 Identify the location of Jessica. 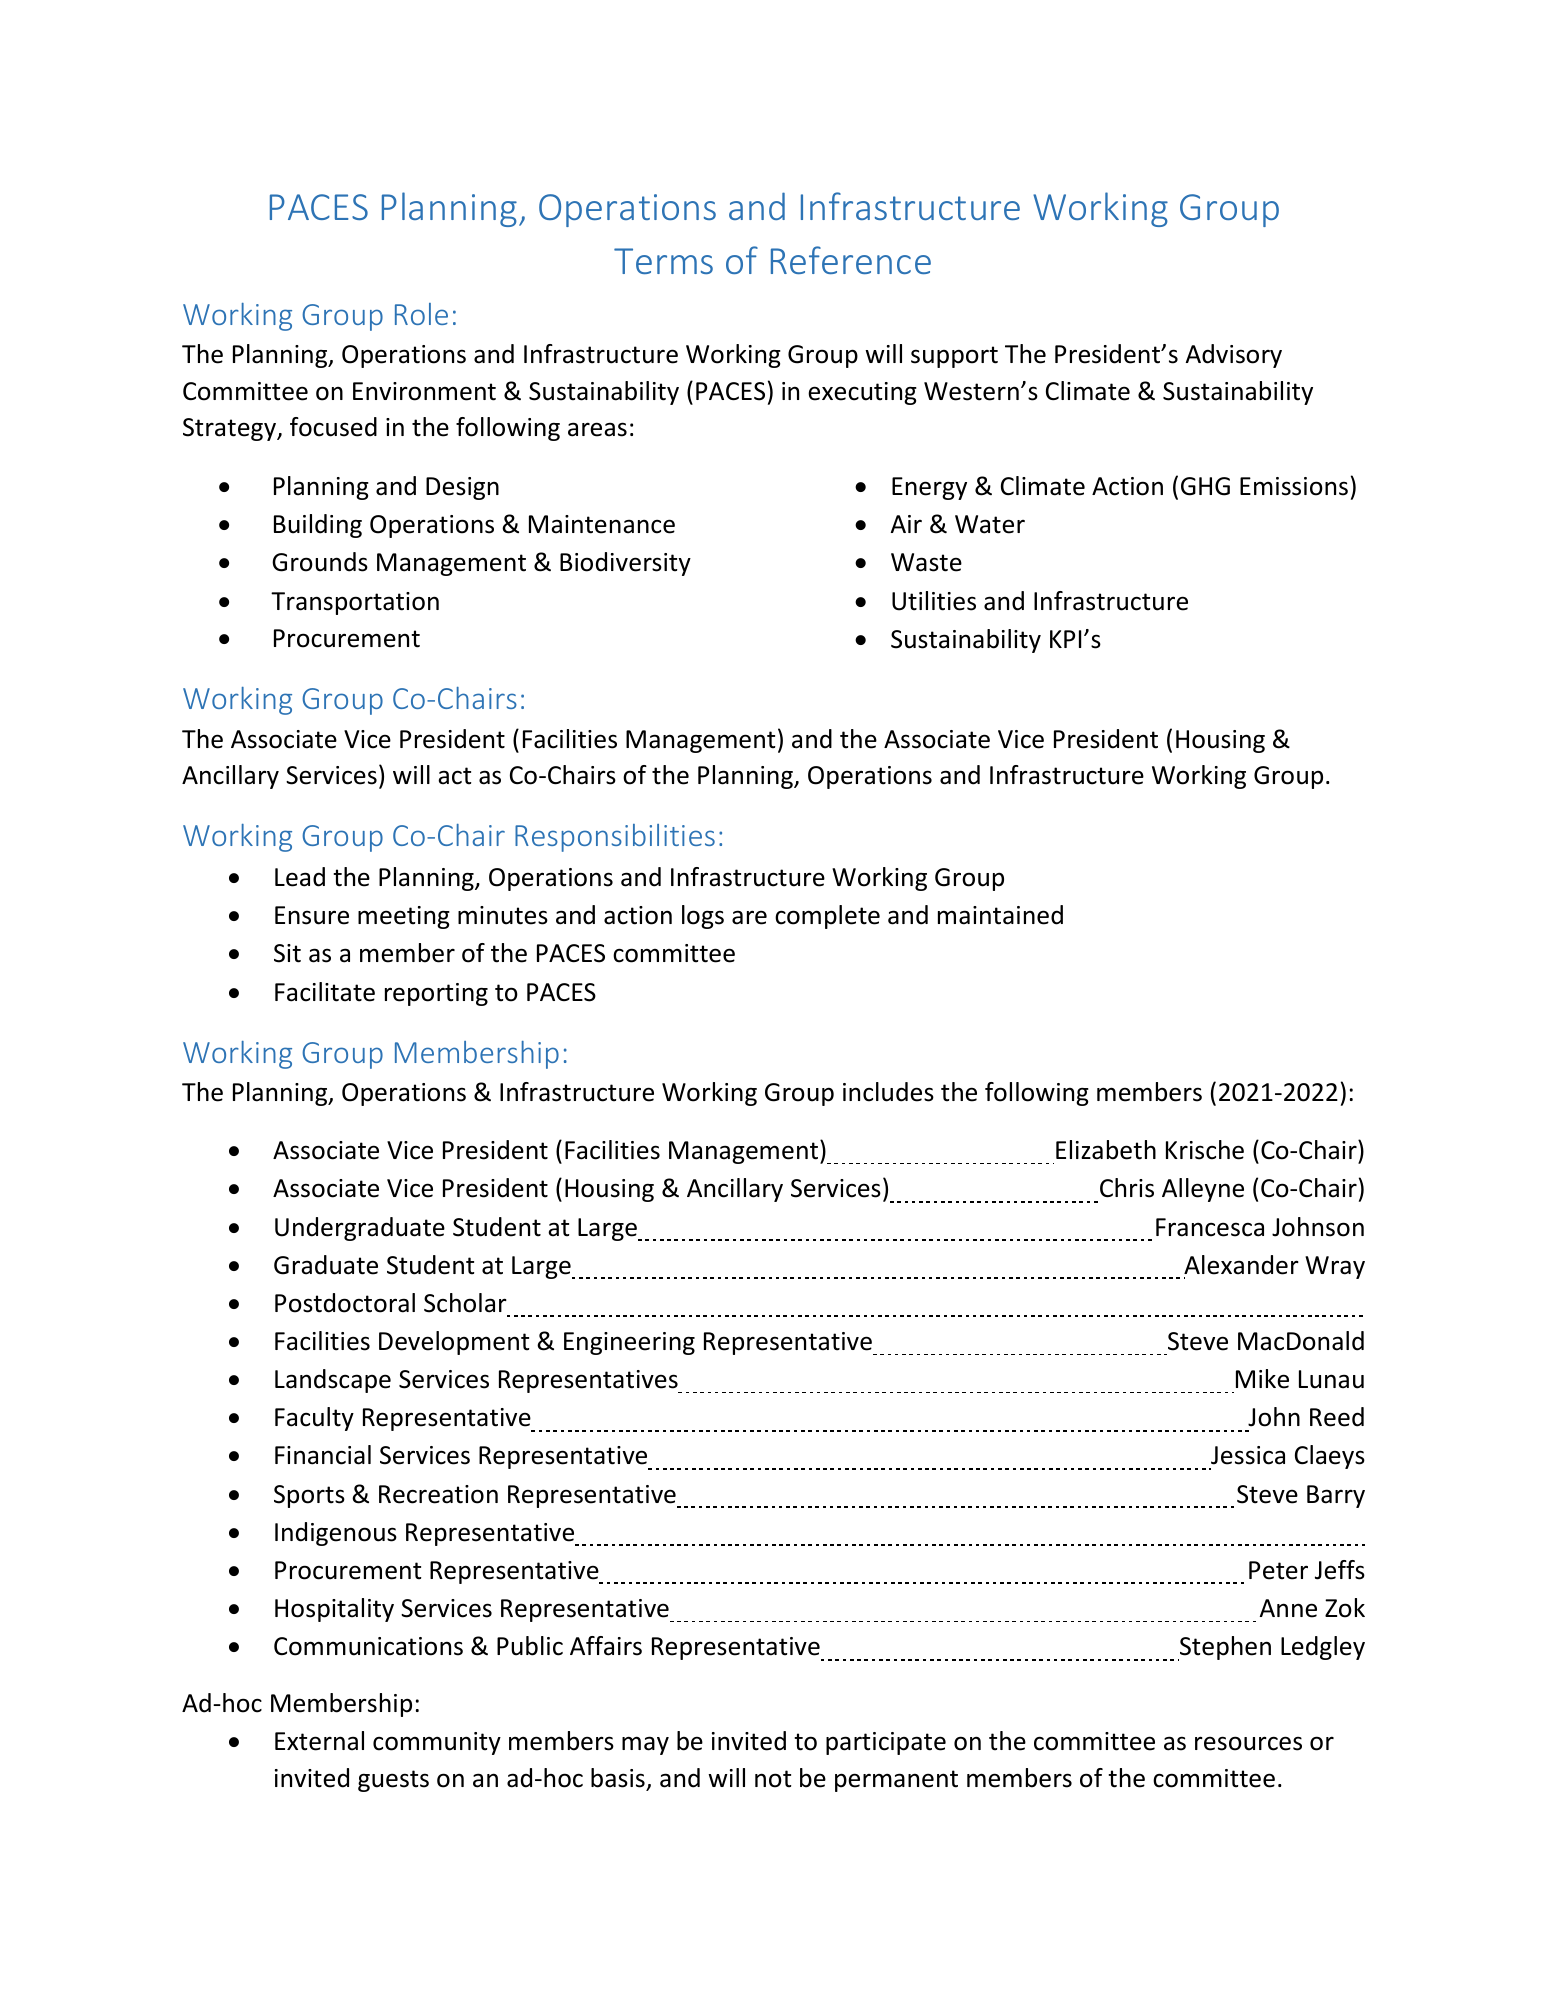
(1248, 1455).
